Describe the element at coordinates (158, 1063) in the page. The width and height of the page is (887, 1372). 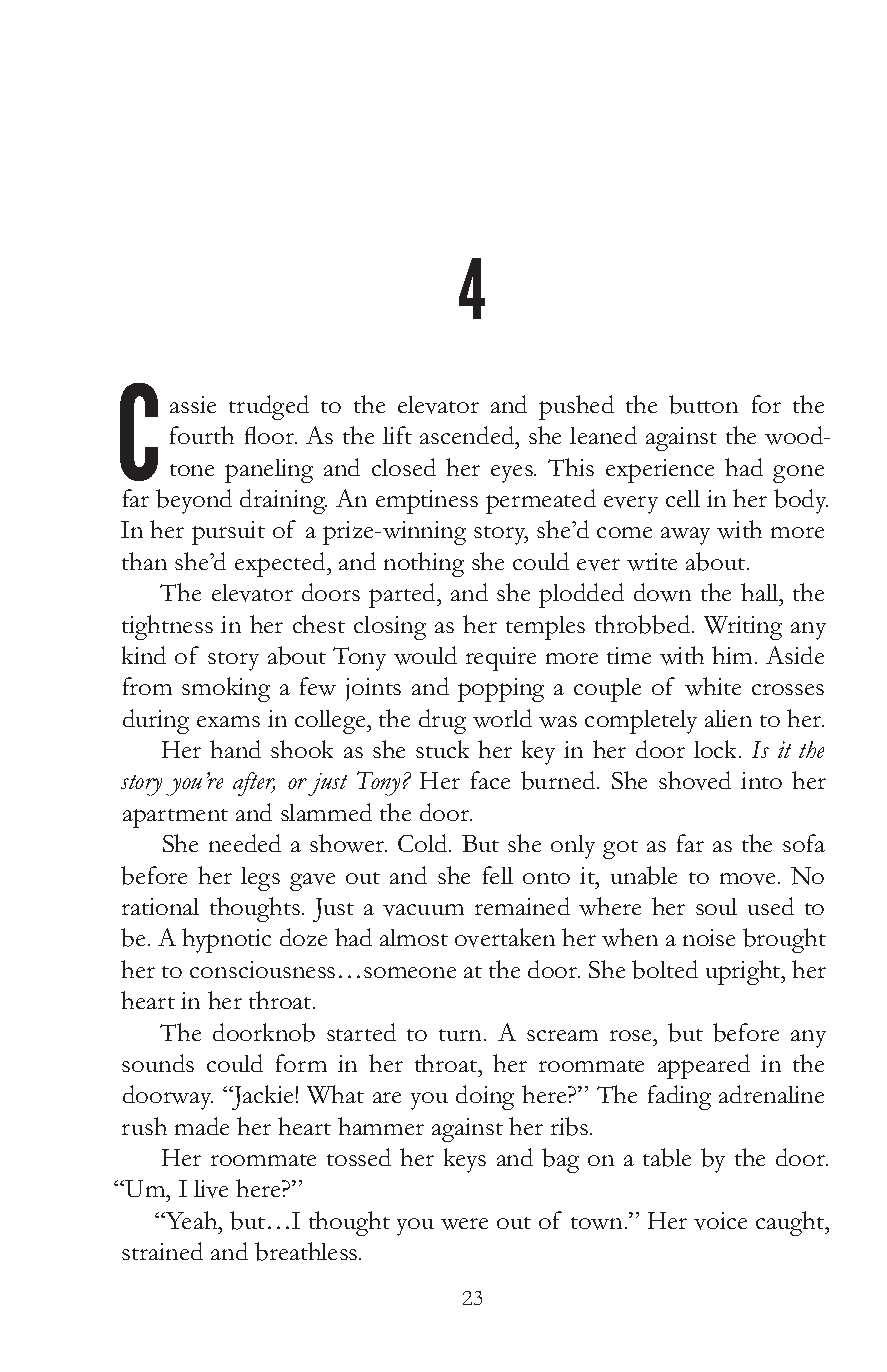
I see `sounds` at that location.
